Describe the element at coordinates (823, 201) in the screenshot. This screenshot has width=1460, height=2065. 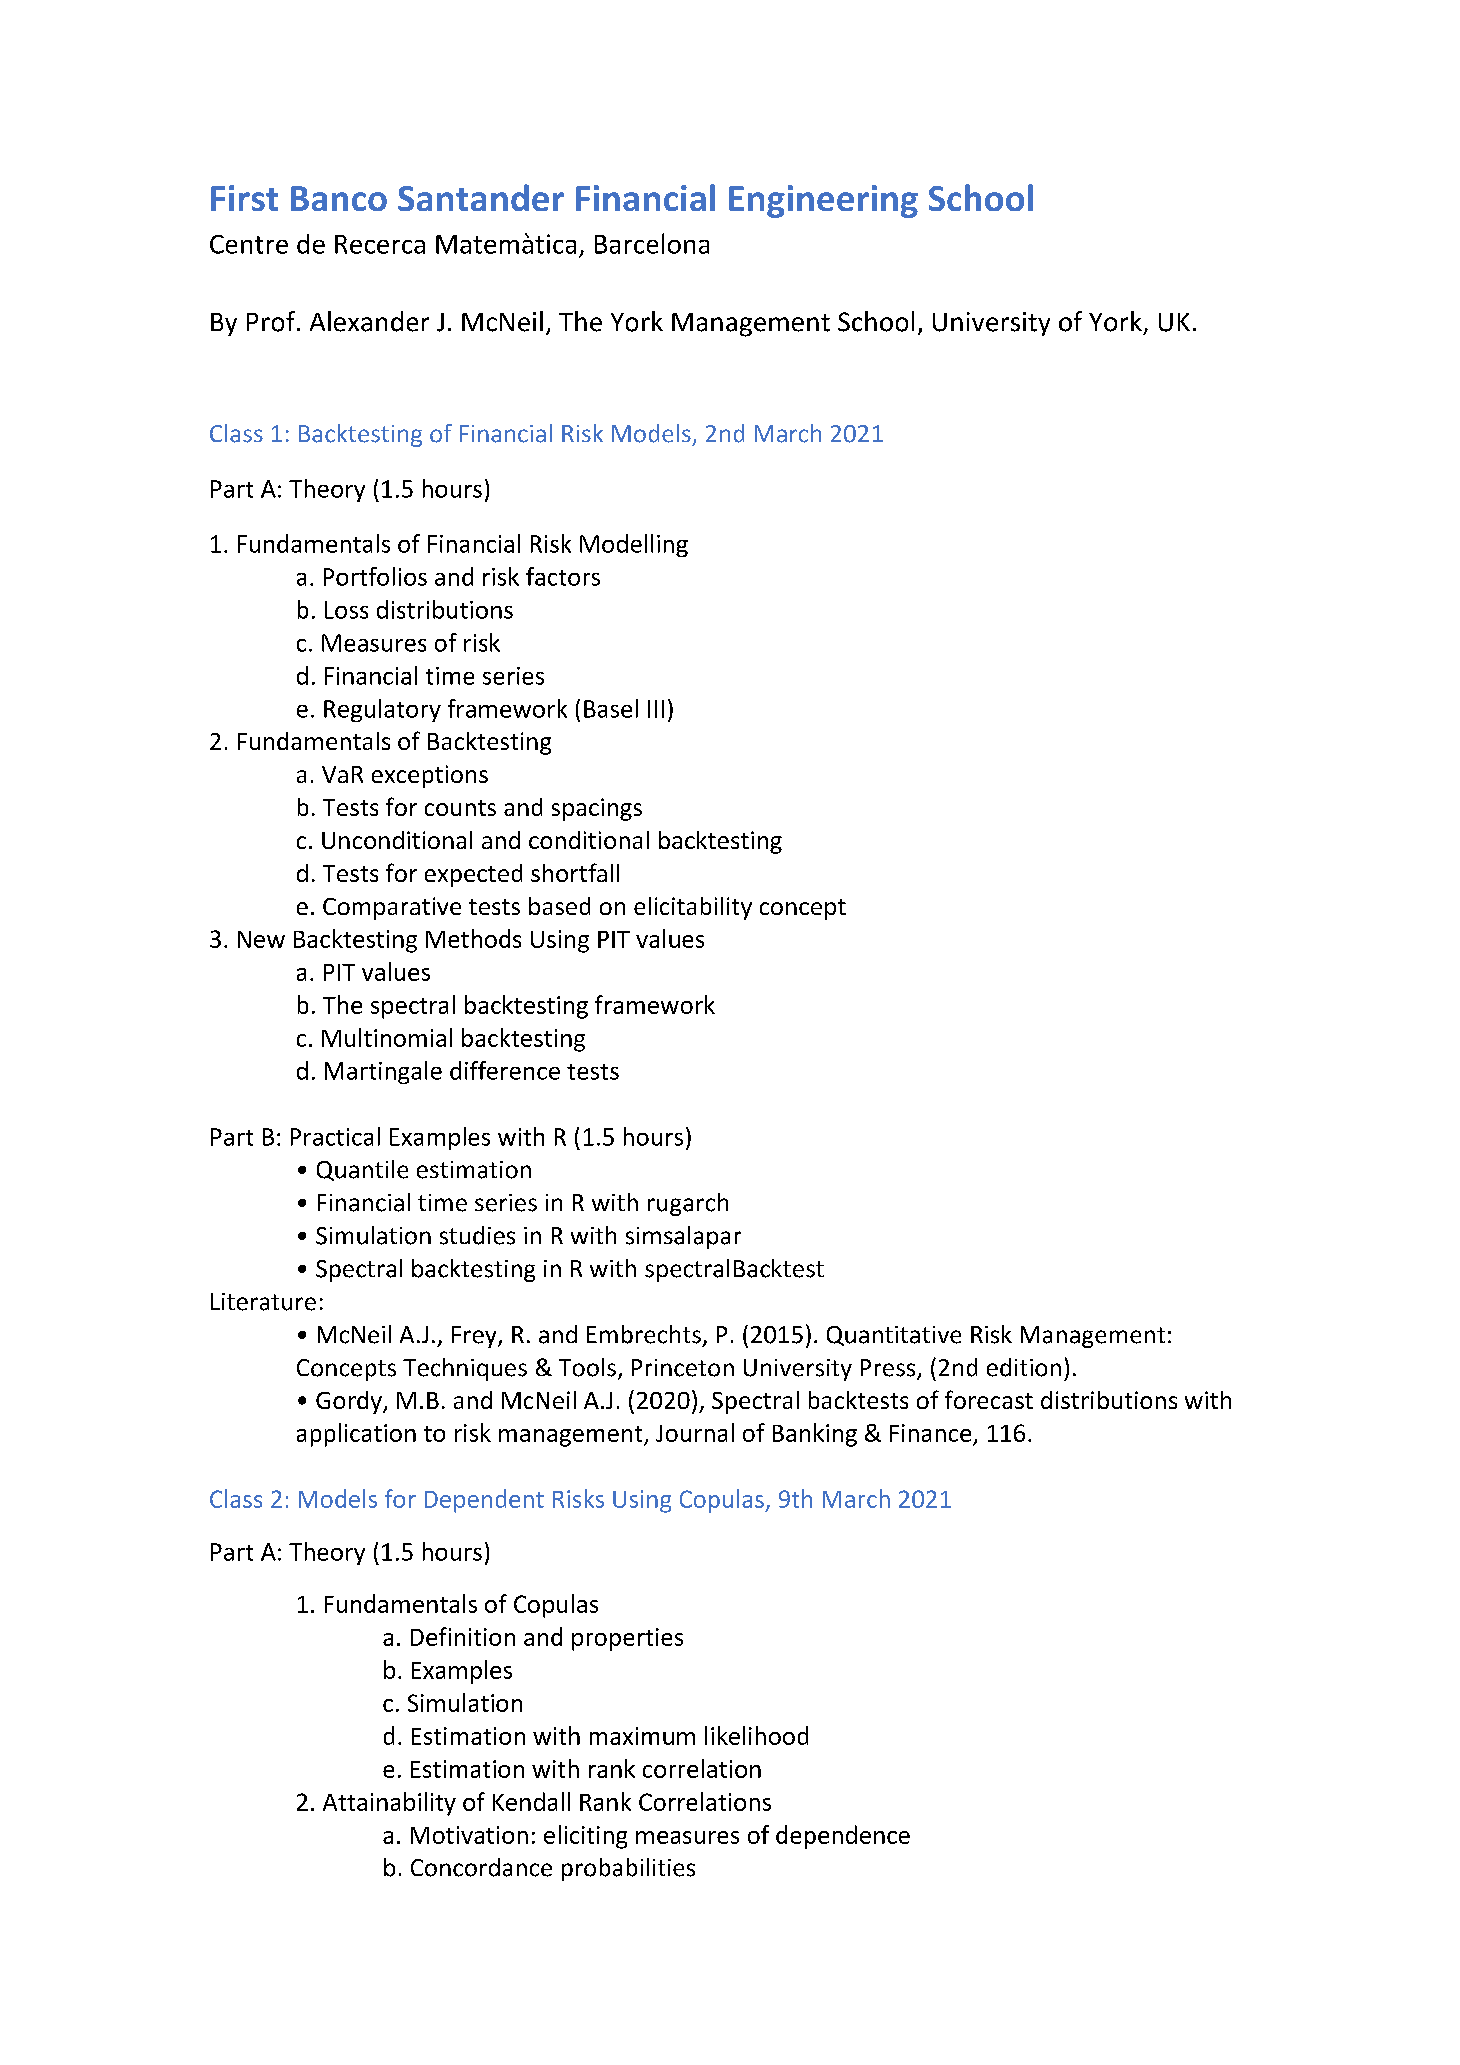
I see `Engineering` at that location.
